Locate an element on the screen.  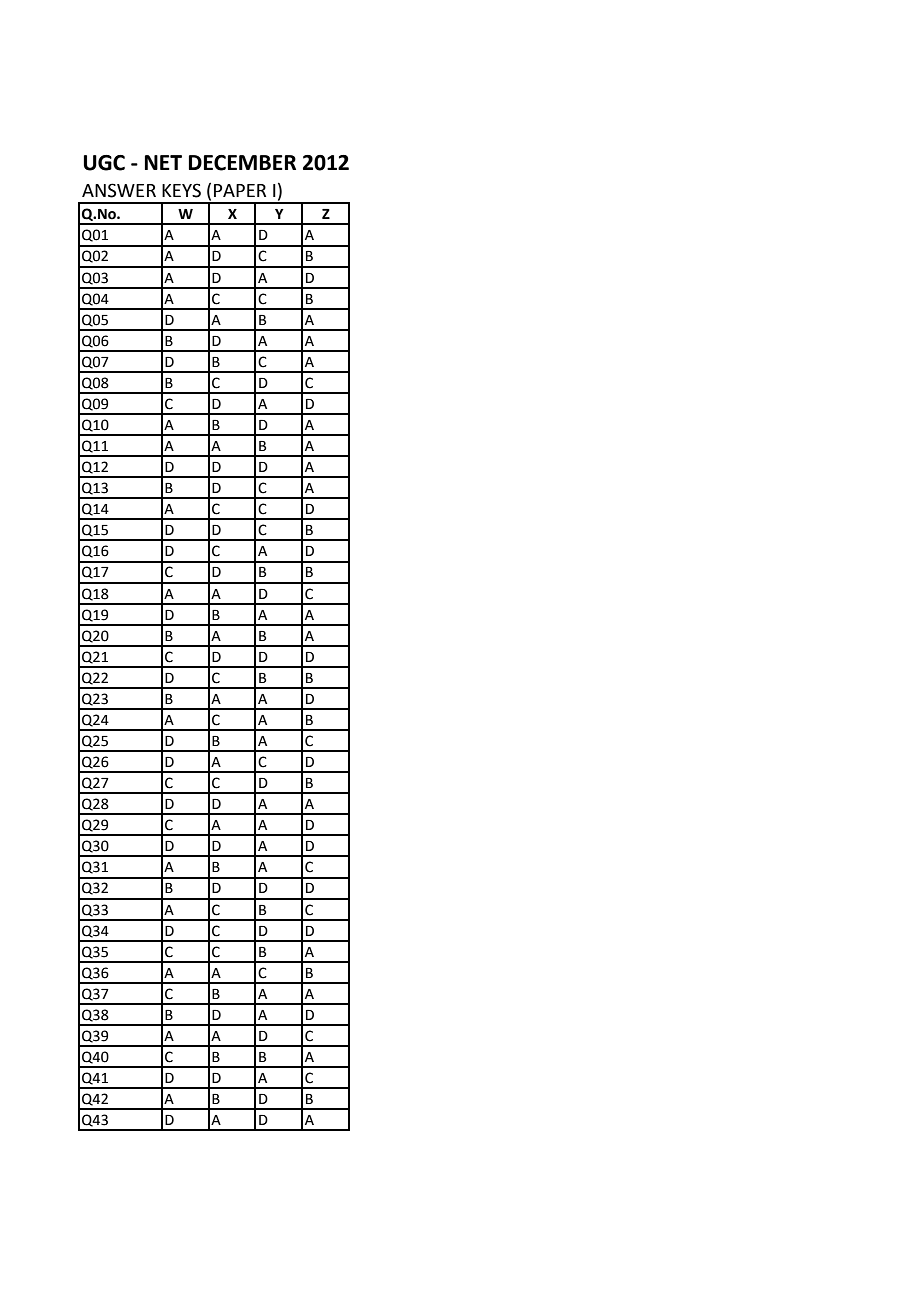
DECEMBER is located at coordinates (242, 163).
